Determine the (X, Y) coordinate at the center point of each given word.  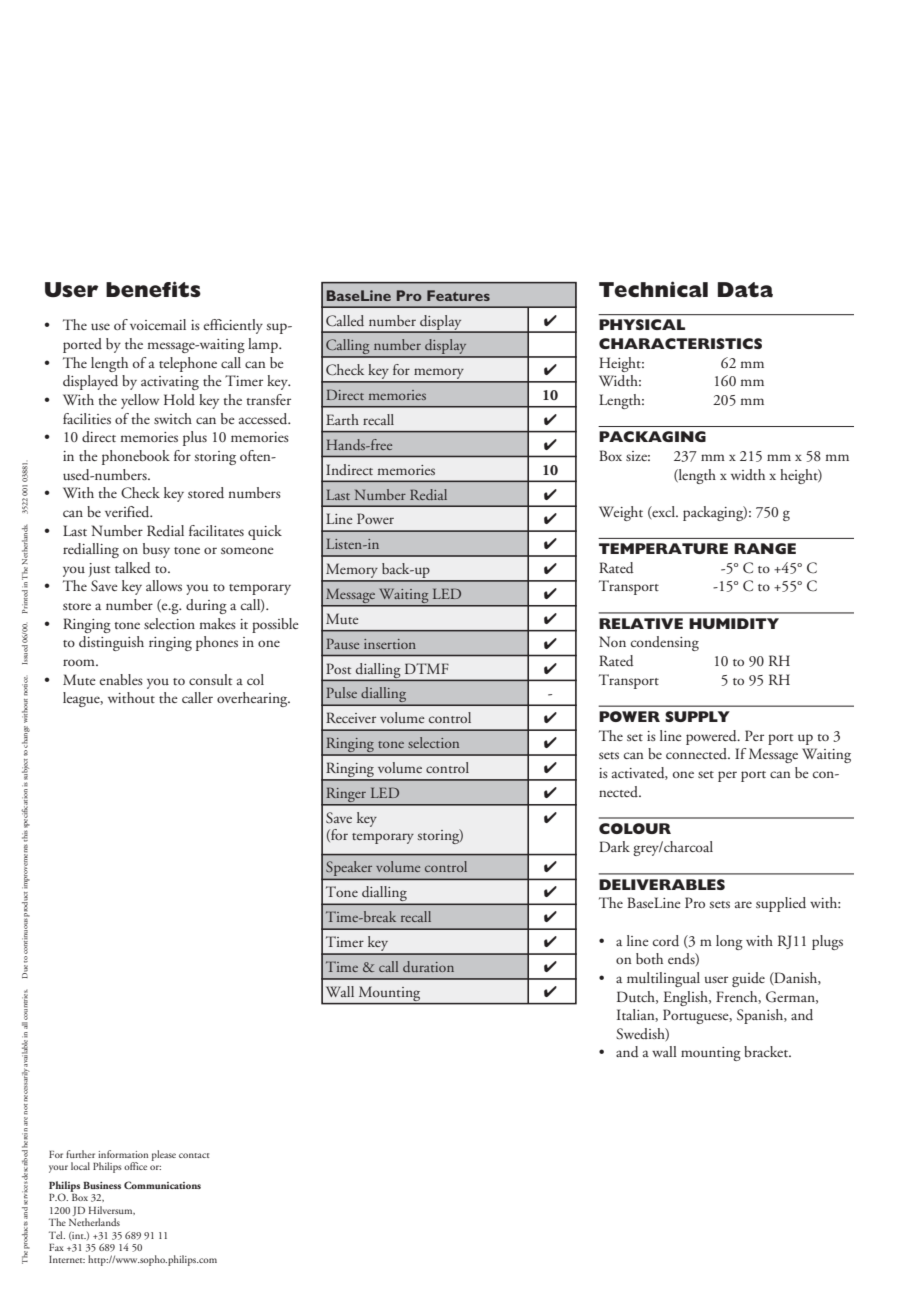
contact (194, 1155)
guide (748, 979)
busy (156, 550)
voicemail (158, 324)
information (123, 1154)
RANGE (765, 548)
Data (745, 289)
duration (428, 966)
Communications (162, 1185)
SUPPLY (697, 716)
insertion (390, 644)
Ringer (346, 796)
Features (458, 295)
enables (121, 679)
